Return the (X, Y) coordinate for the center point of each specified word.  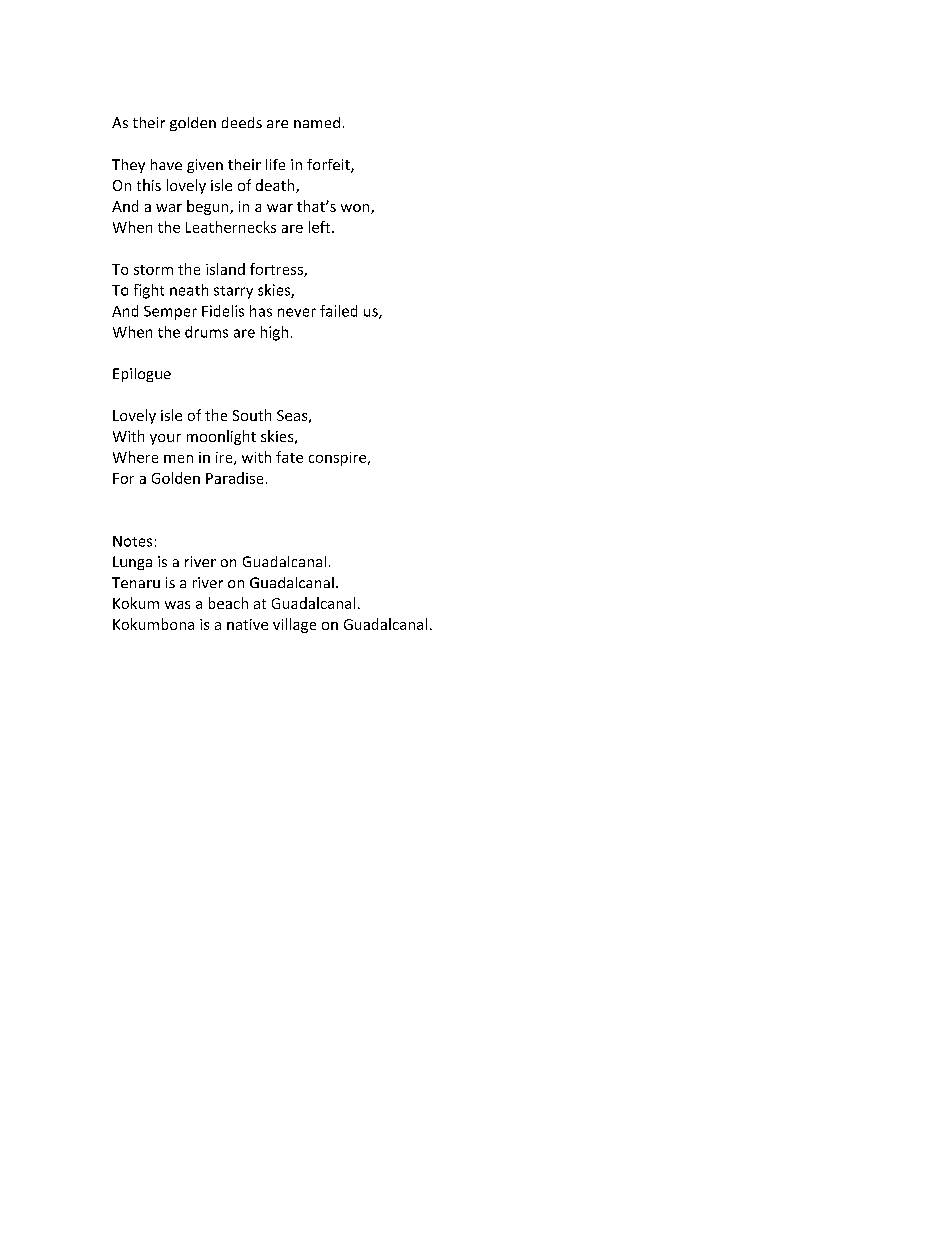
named (317, 122)
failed (338, 311)
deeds (242, 122)
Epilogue (142, 375)
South (252, 415)
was (177, 605)
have (166, 164)
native (247, 624)
